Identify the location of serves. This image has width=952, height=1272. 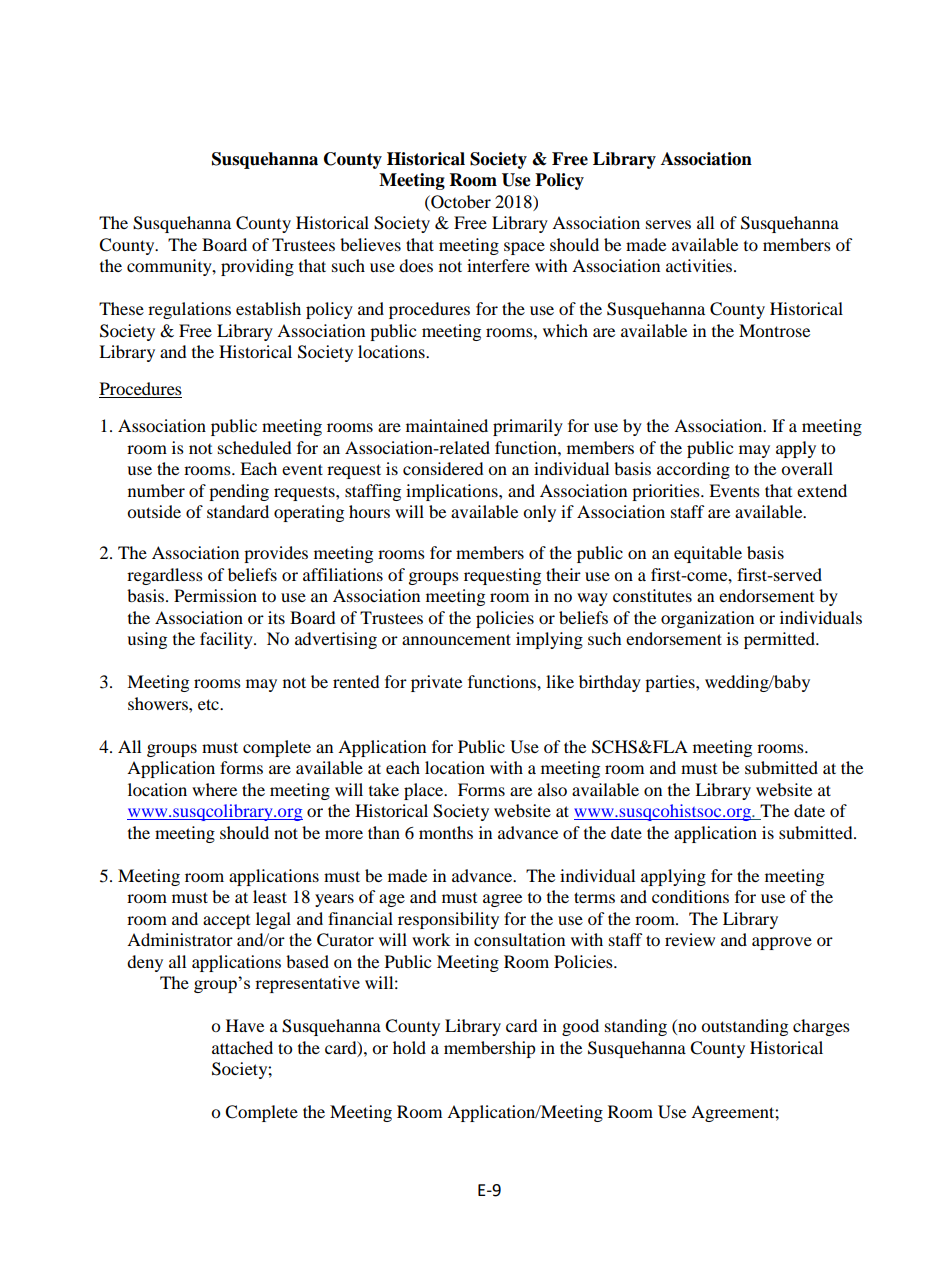
(668, 224).
